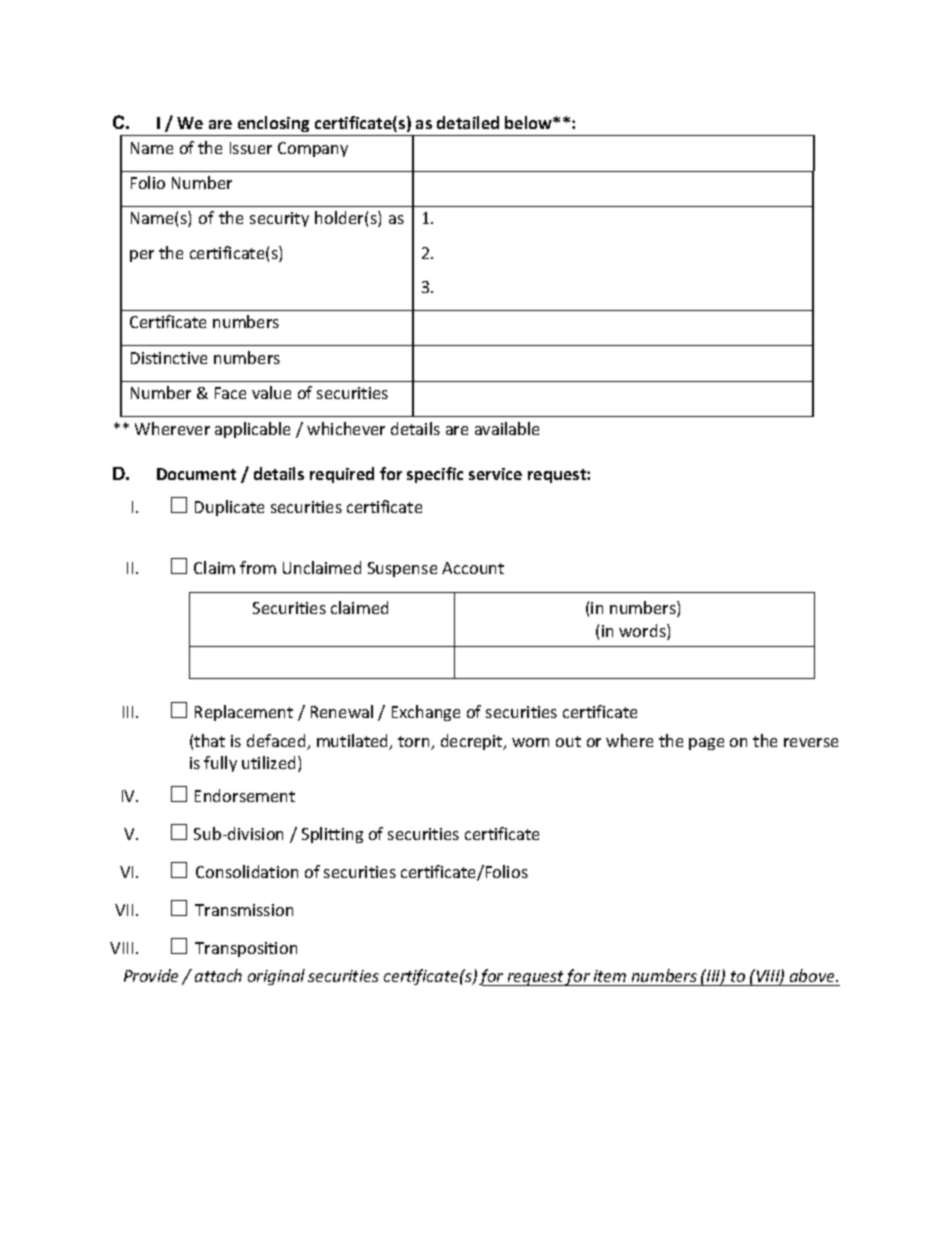  I want to click on Replacement, so click(244, 713).
